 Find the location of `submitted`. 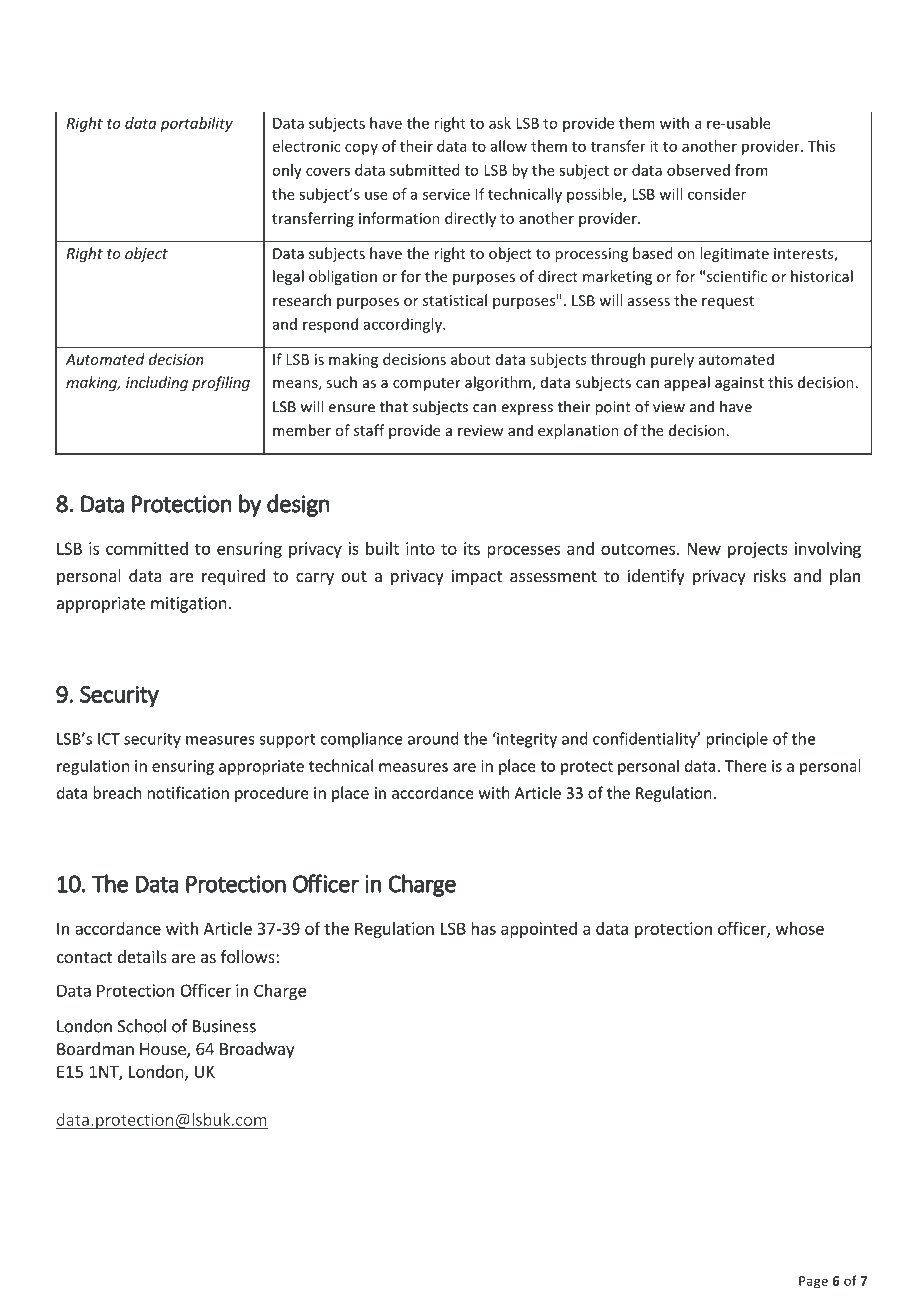

submitted is located at coordinates (424, 170).
